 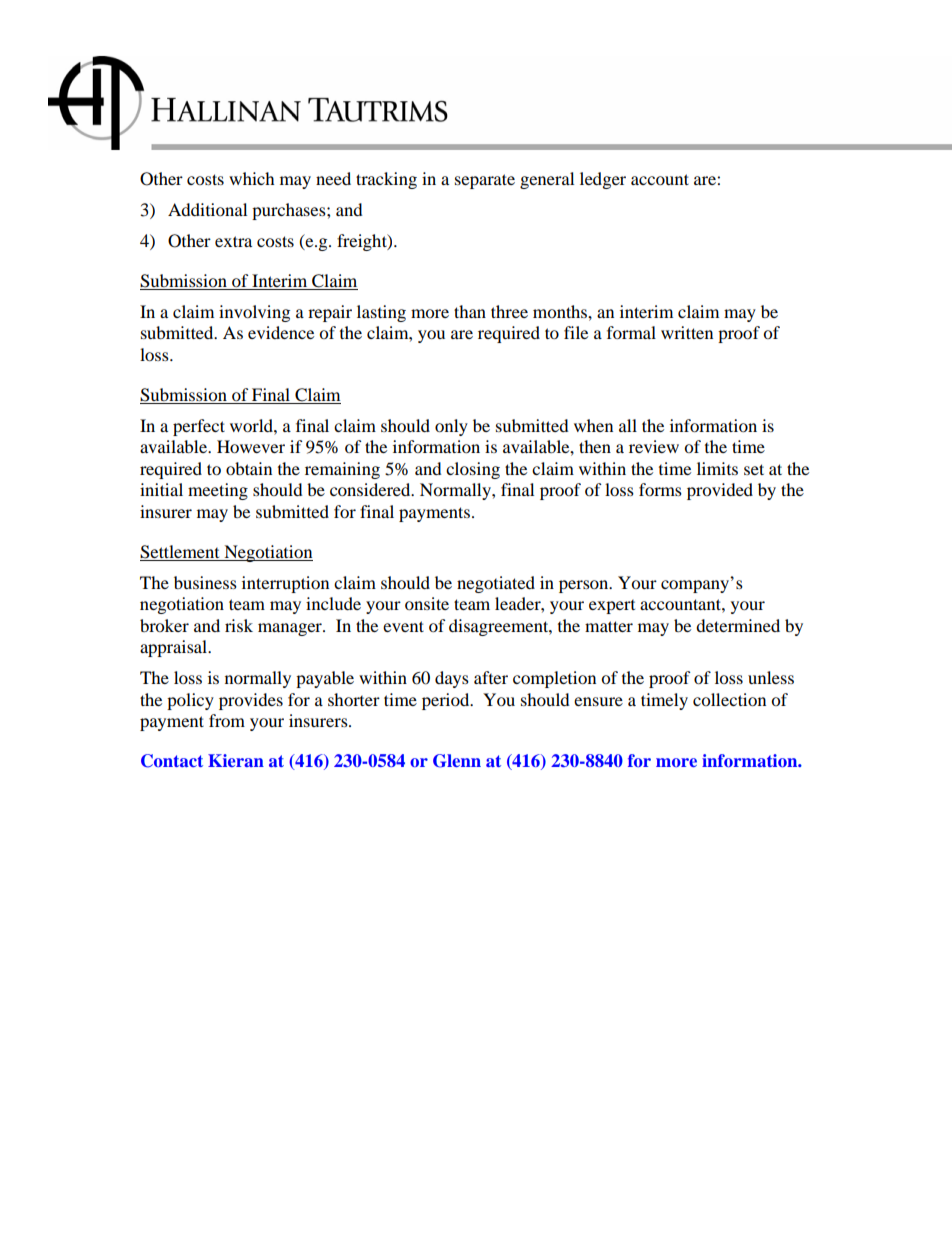 What do you see at coordinates (485, 181) in the document?
I see `separate` at bounding box center [485, 181].
